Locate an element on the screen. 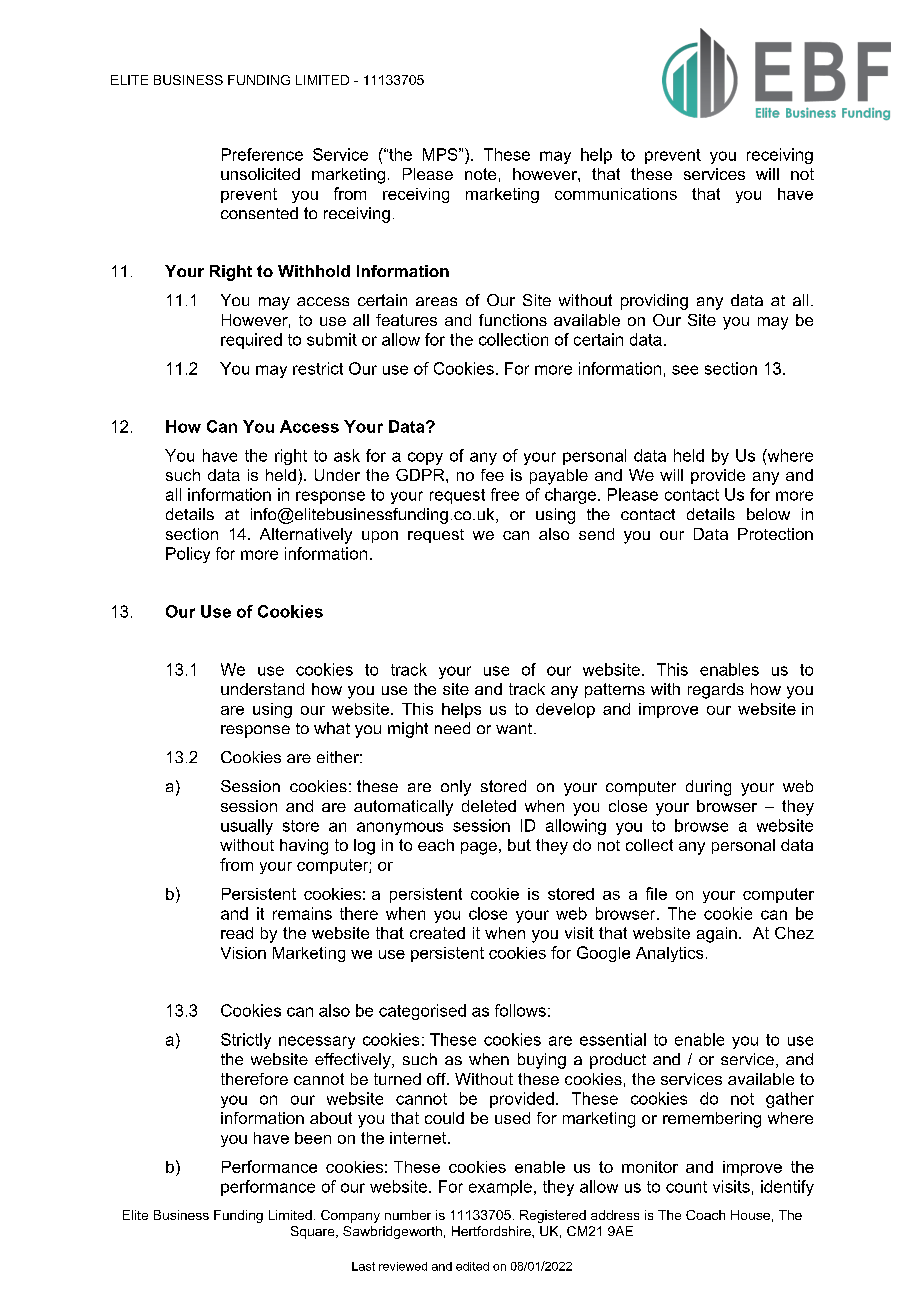 The width and height of the screenshot is (924, 1307). deleted is located at coordinates (489, 806).
